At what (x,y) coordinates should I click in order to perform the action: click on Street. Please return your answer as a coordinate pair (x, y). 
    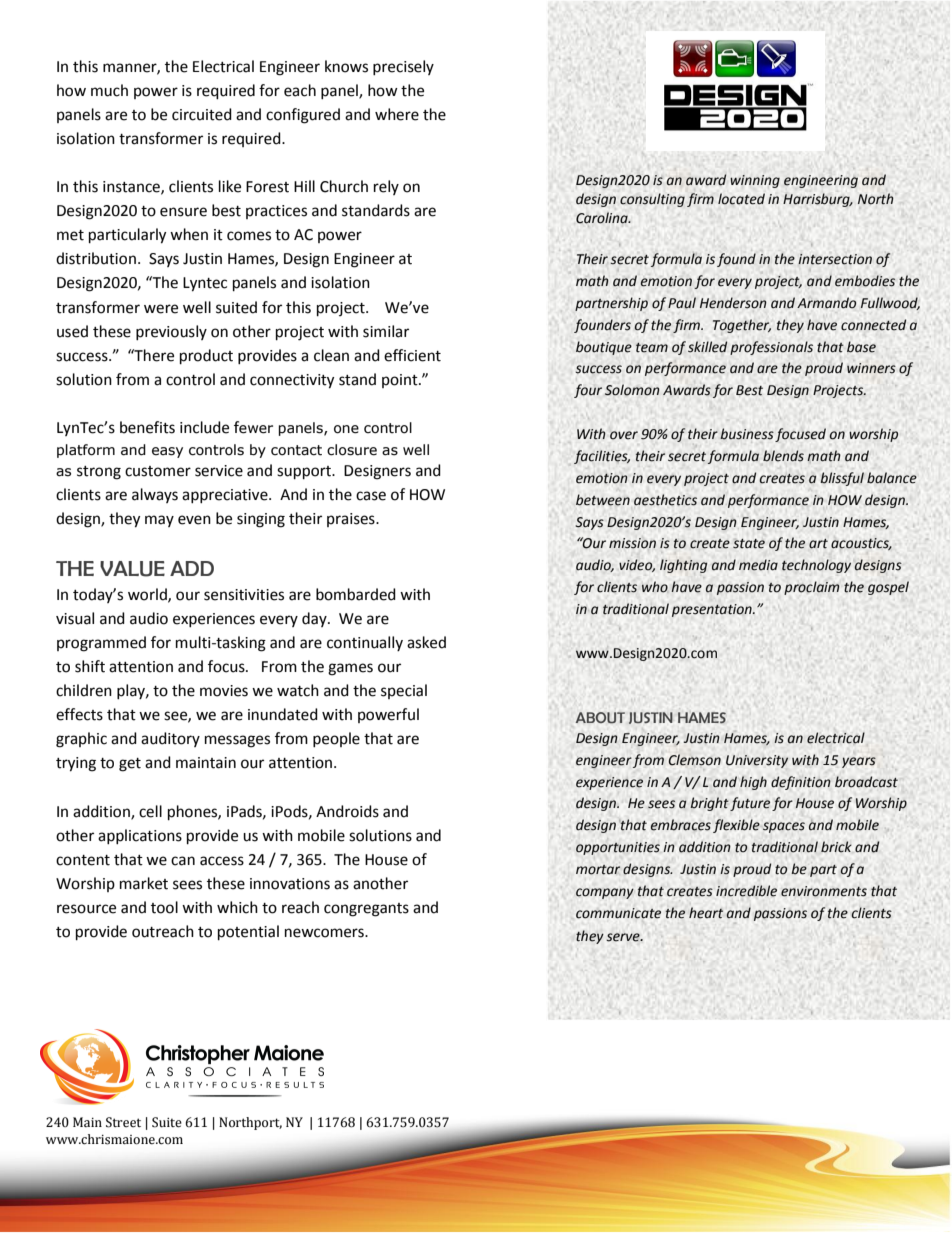
    Looking at the image, I should click on (123, 1122).
